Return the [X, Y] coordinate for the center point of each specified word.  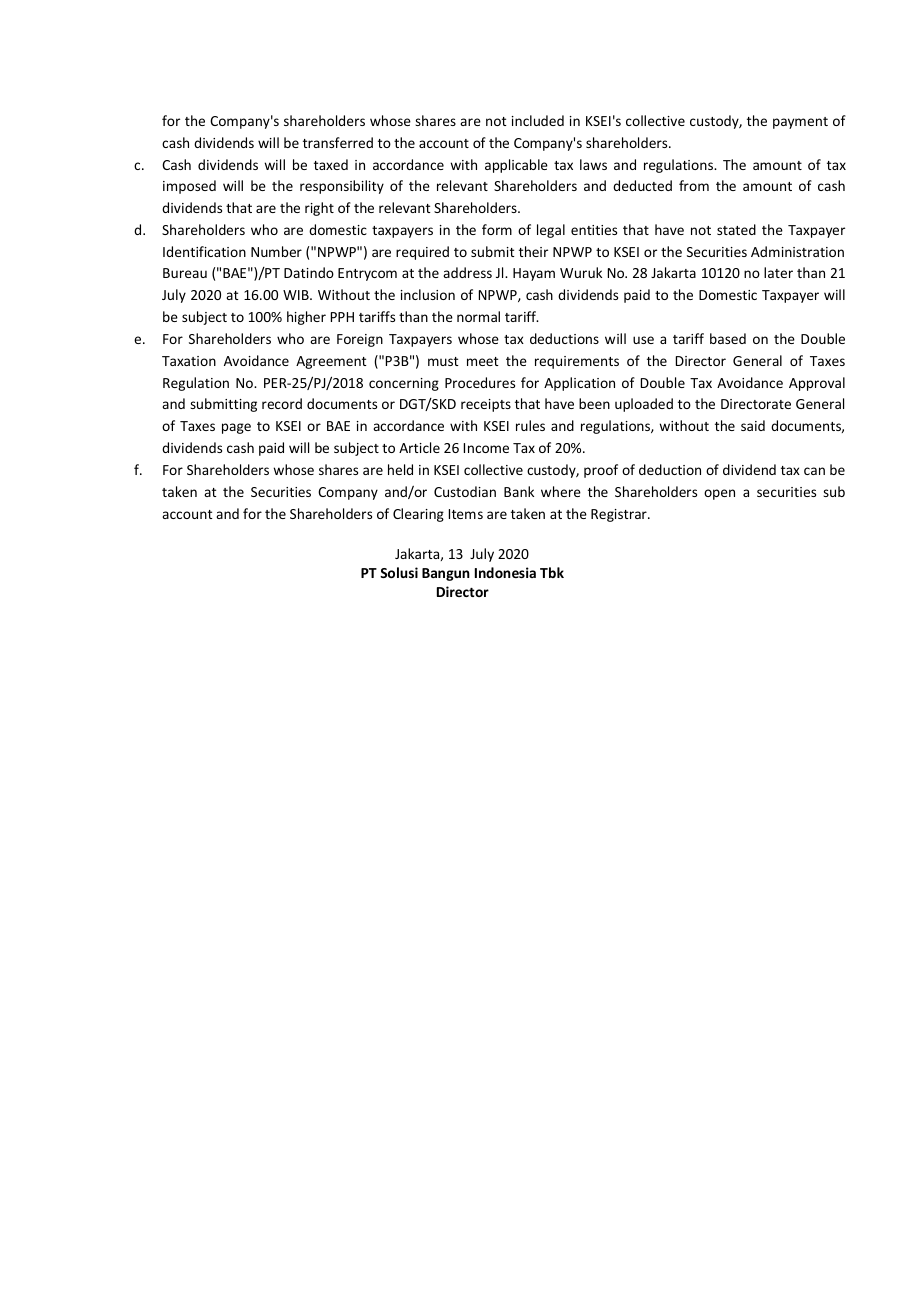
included [538, 120]
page [236, 428]
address [467, 272]
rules [530, 425]
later [778, 272]
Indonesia [505, 572]
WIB [297, 295]
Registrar [620, 515]
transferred [338, 142]
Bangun [446, 574]
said [753, 425]
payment [800, 123]
